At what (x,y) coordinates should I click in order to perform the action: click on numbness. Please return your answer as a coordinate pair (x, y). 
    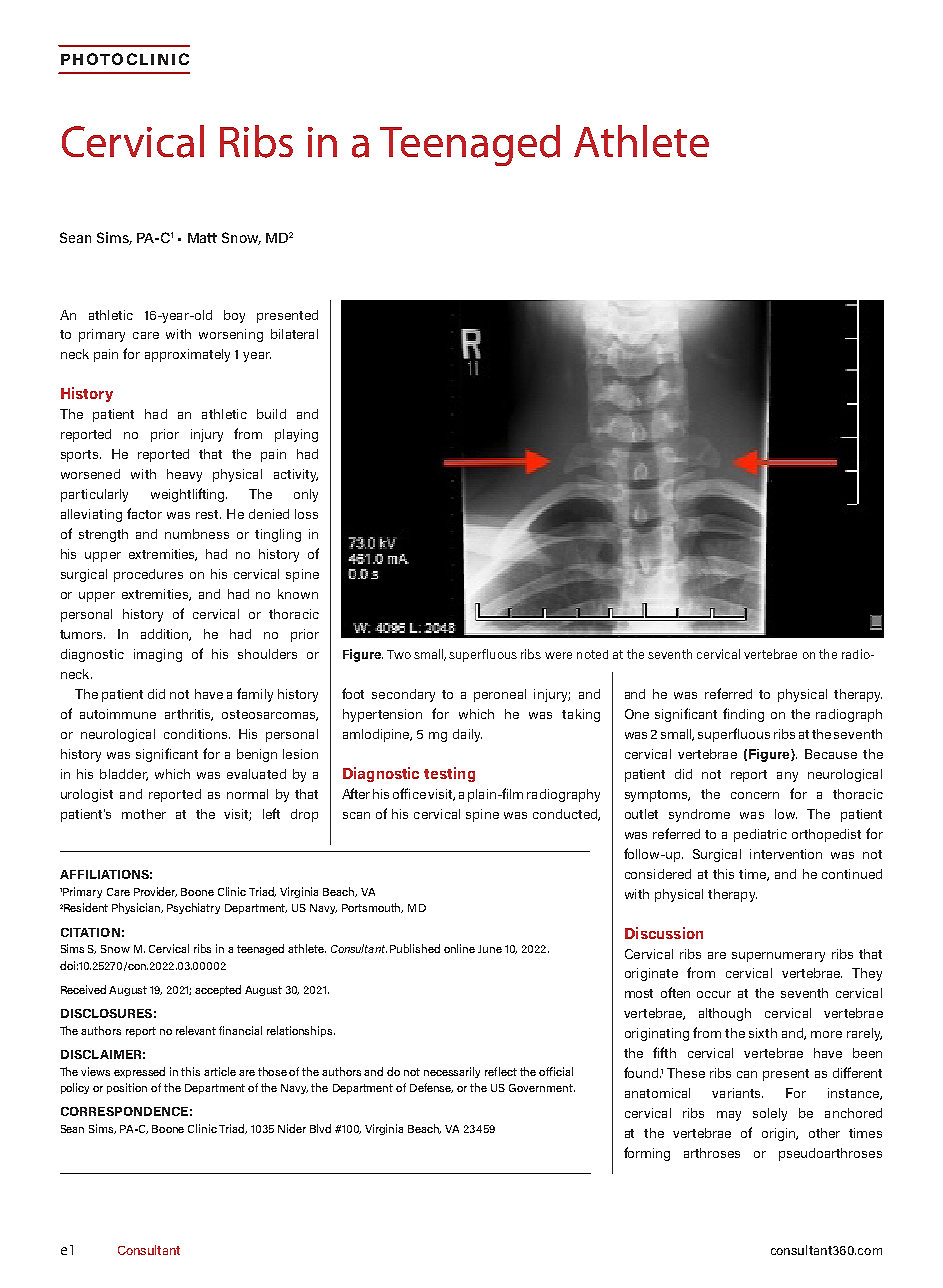
    Looking at the image, I should click on (197, 534).
